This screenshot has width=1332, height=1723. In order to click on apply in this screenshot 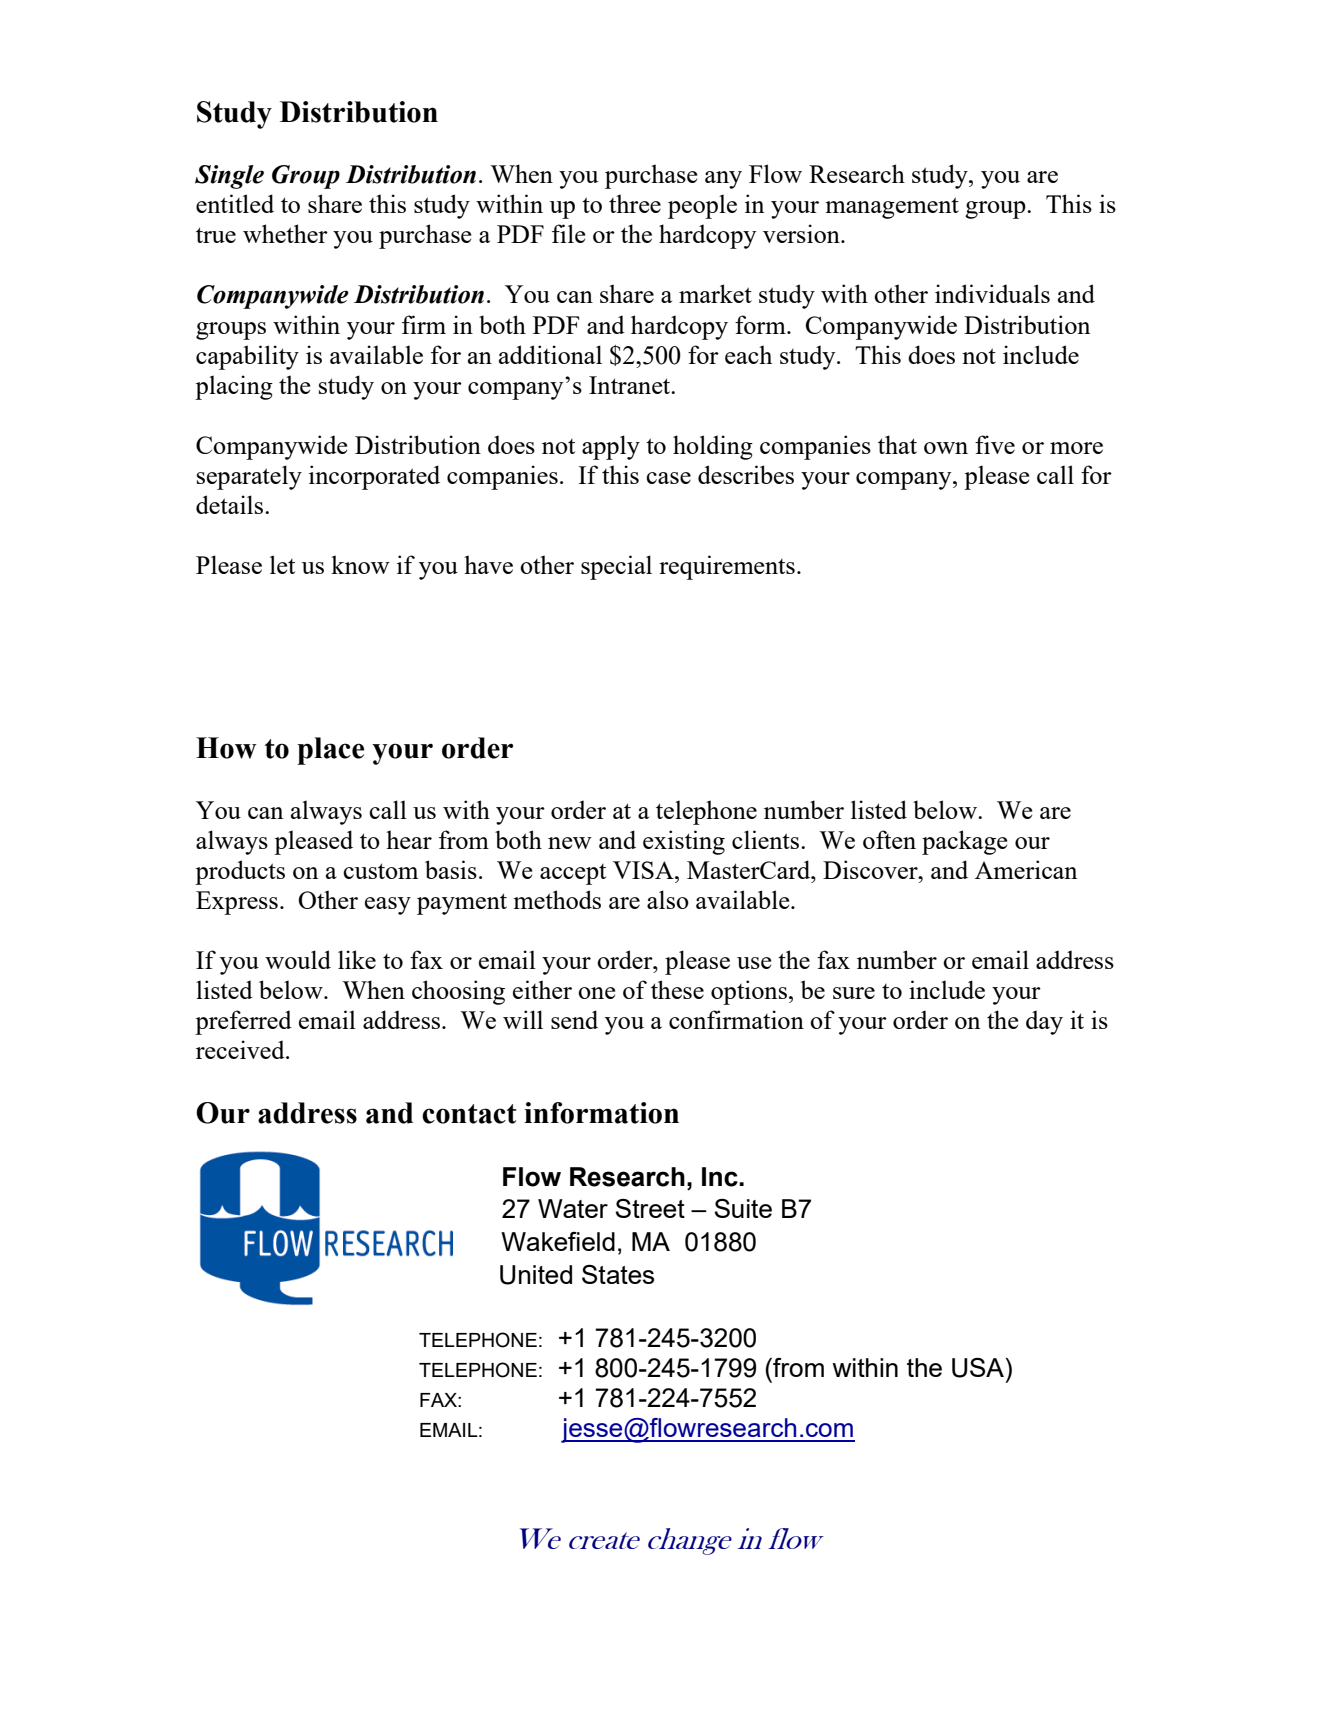, I will do `click(611, 447)`.
